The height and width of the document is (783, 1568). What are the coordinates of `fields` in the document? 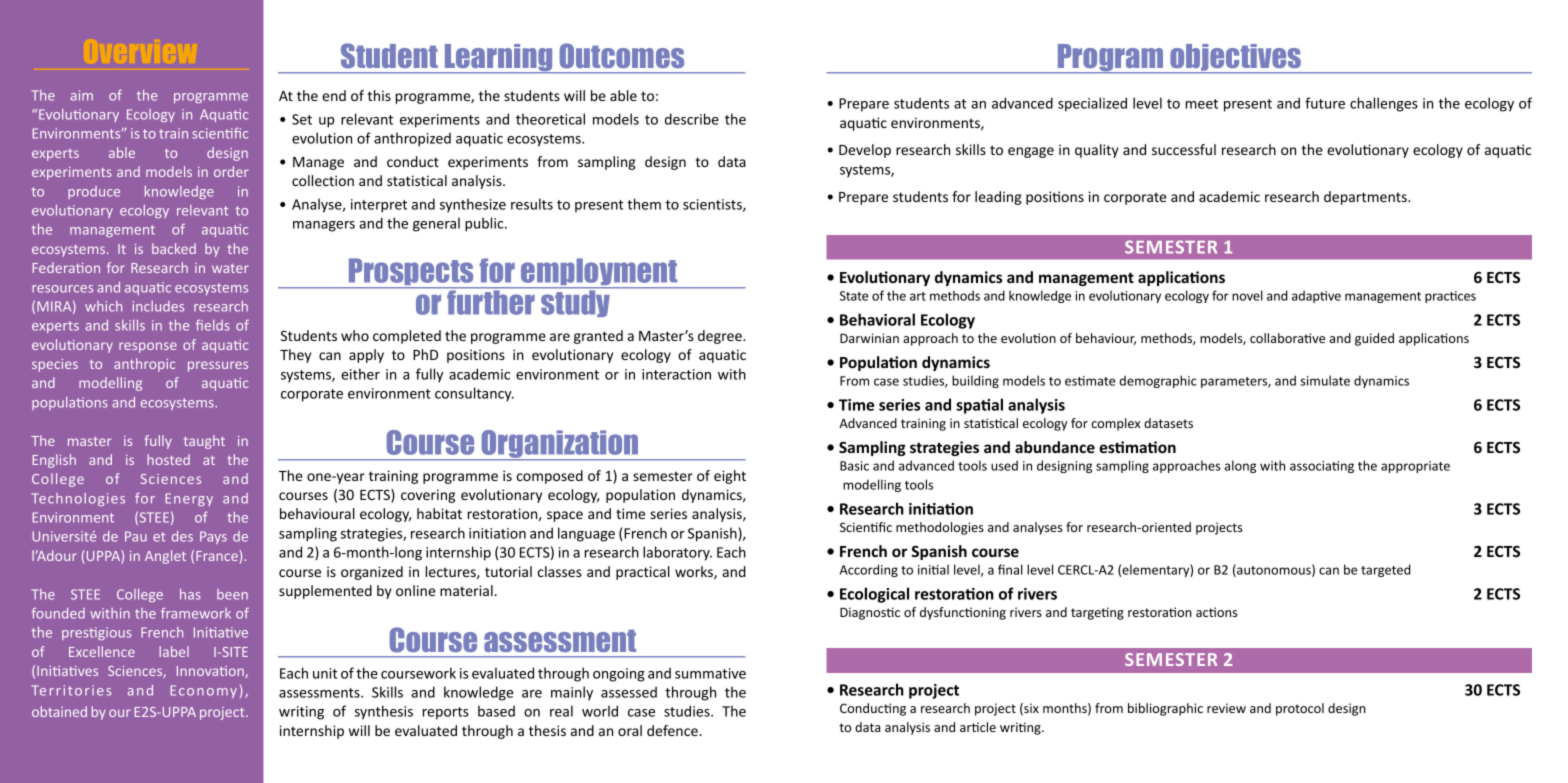 It's located at (213, 325).
